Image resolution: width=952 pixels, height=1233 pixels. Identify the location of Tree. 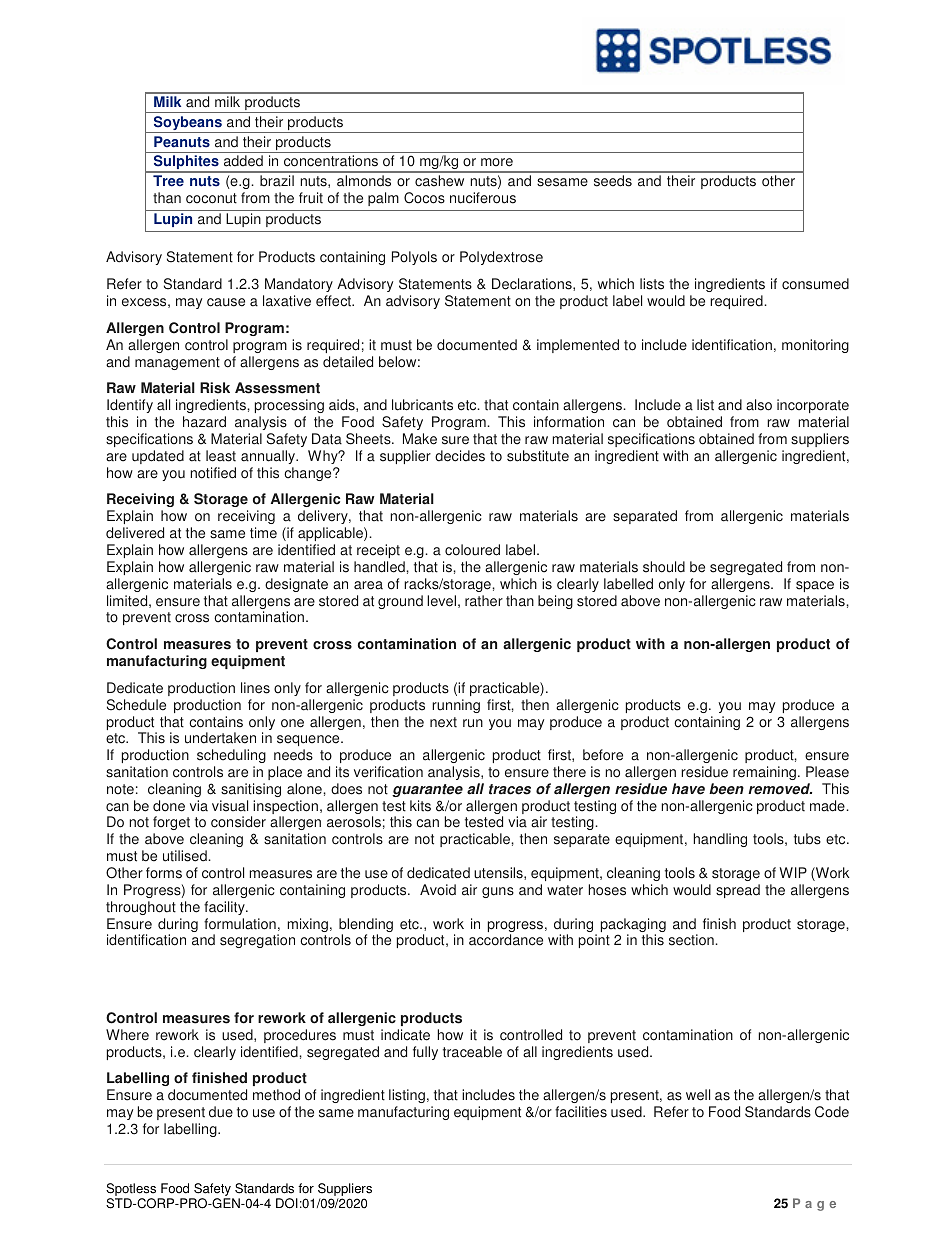
(168, 181).
